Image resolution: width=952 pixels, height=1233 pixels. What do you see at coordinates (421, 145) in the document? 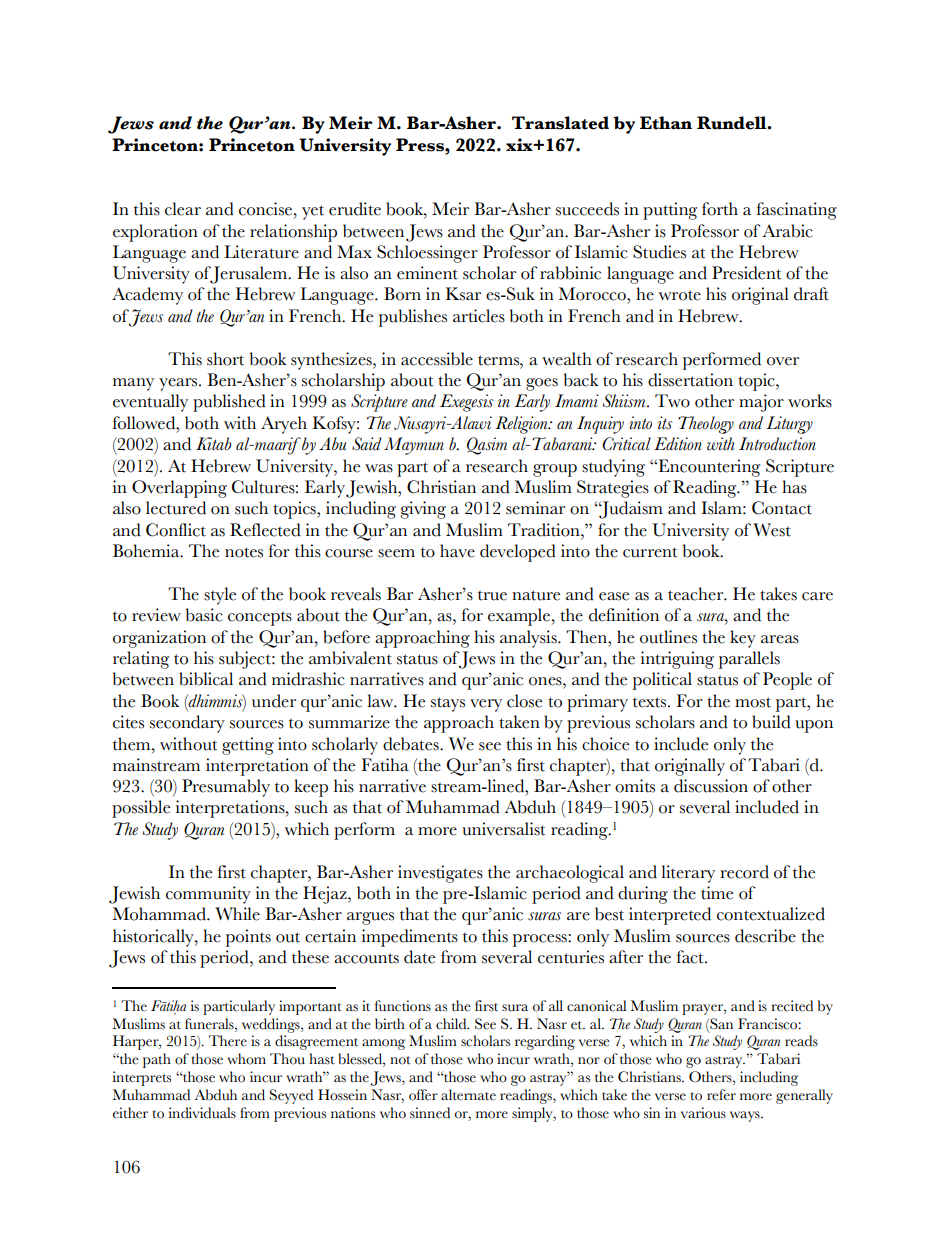
I see `Press` at bounding box center [421, 145].
